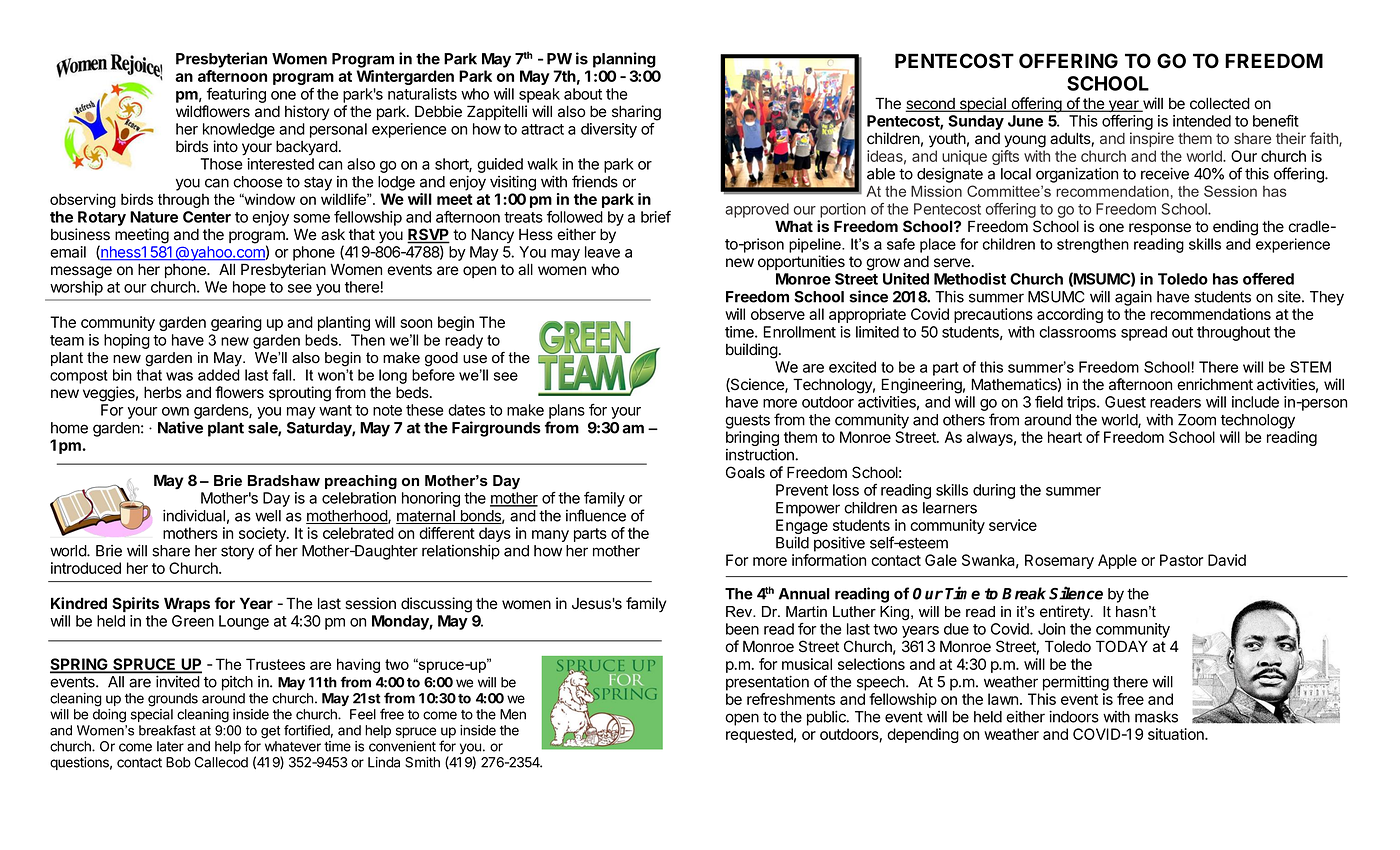  I want to click on later, so click(170, 746).
